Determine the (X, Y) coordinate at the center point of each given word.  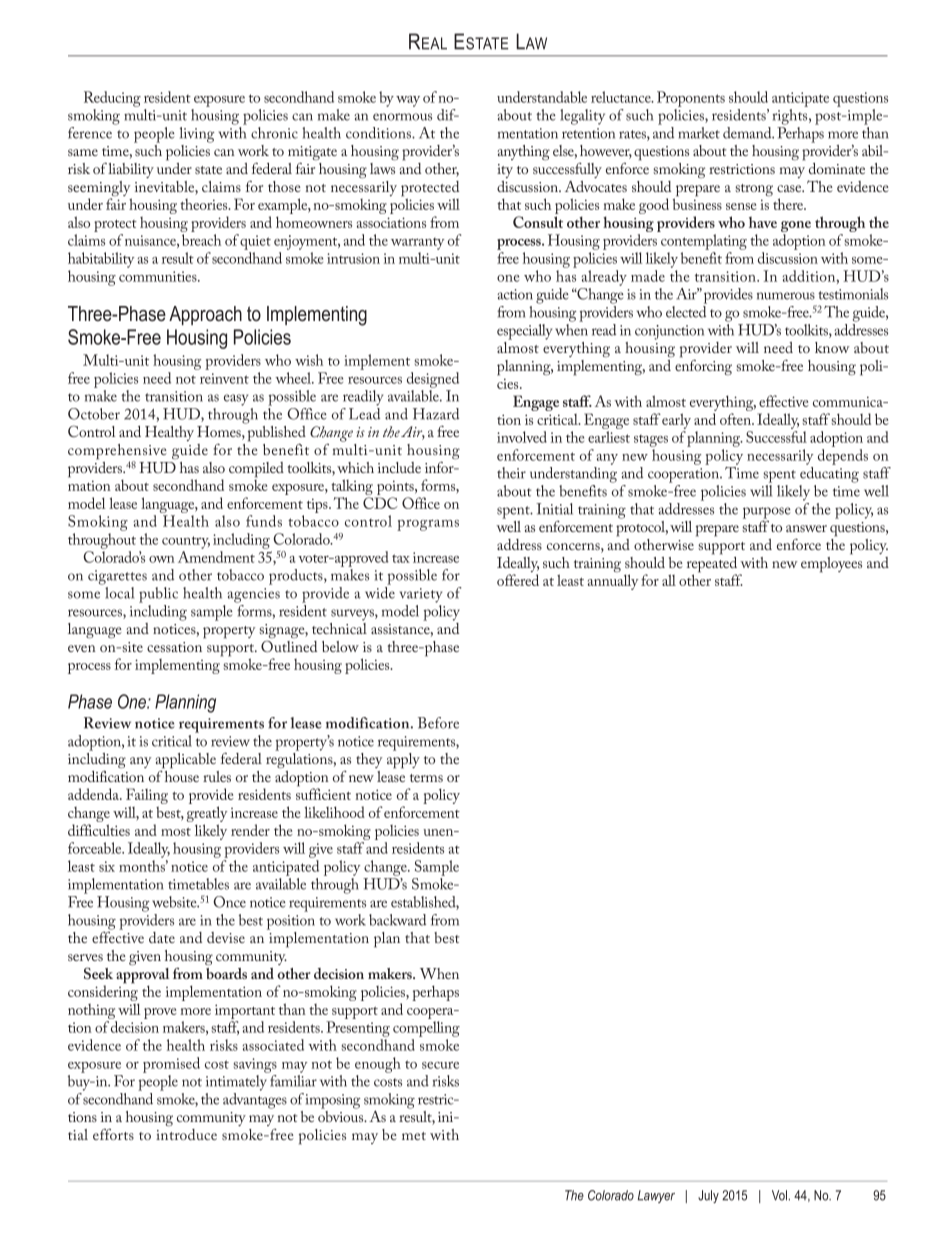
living (197, 135)
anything (523, 152)
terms (426, 778)
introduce (186, 1134)
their (511, 473)
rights (791, 117)
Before (438, 723)
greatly (207, 815)
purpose (767, 514)
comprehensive (117, 453)
